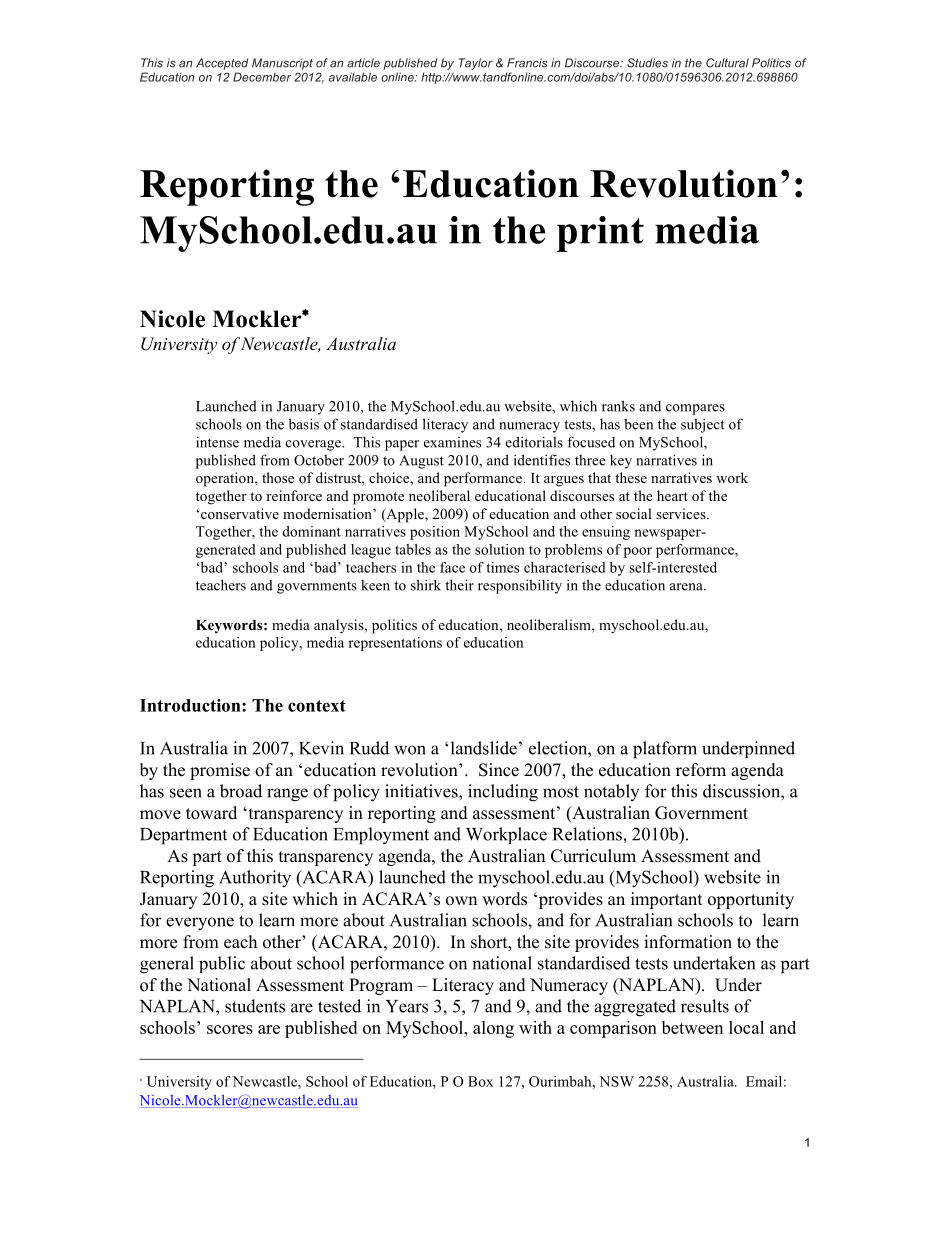  What do you see at coordinates (638, 552) in the document?
I see `poor` at bounding box center [638, 552].
